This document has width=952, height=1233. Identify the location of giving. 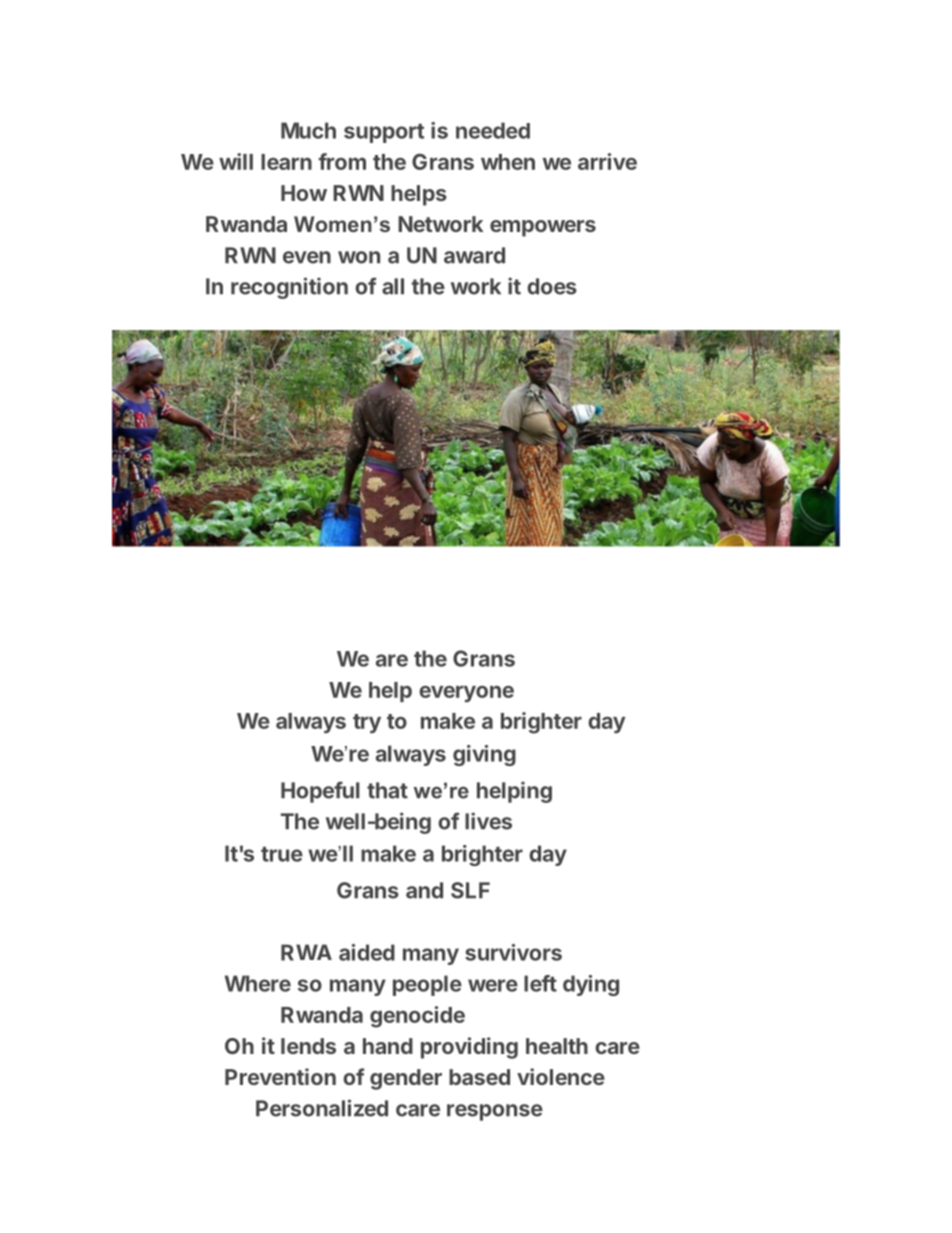
(484, 755).
